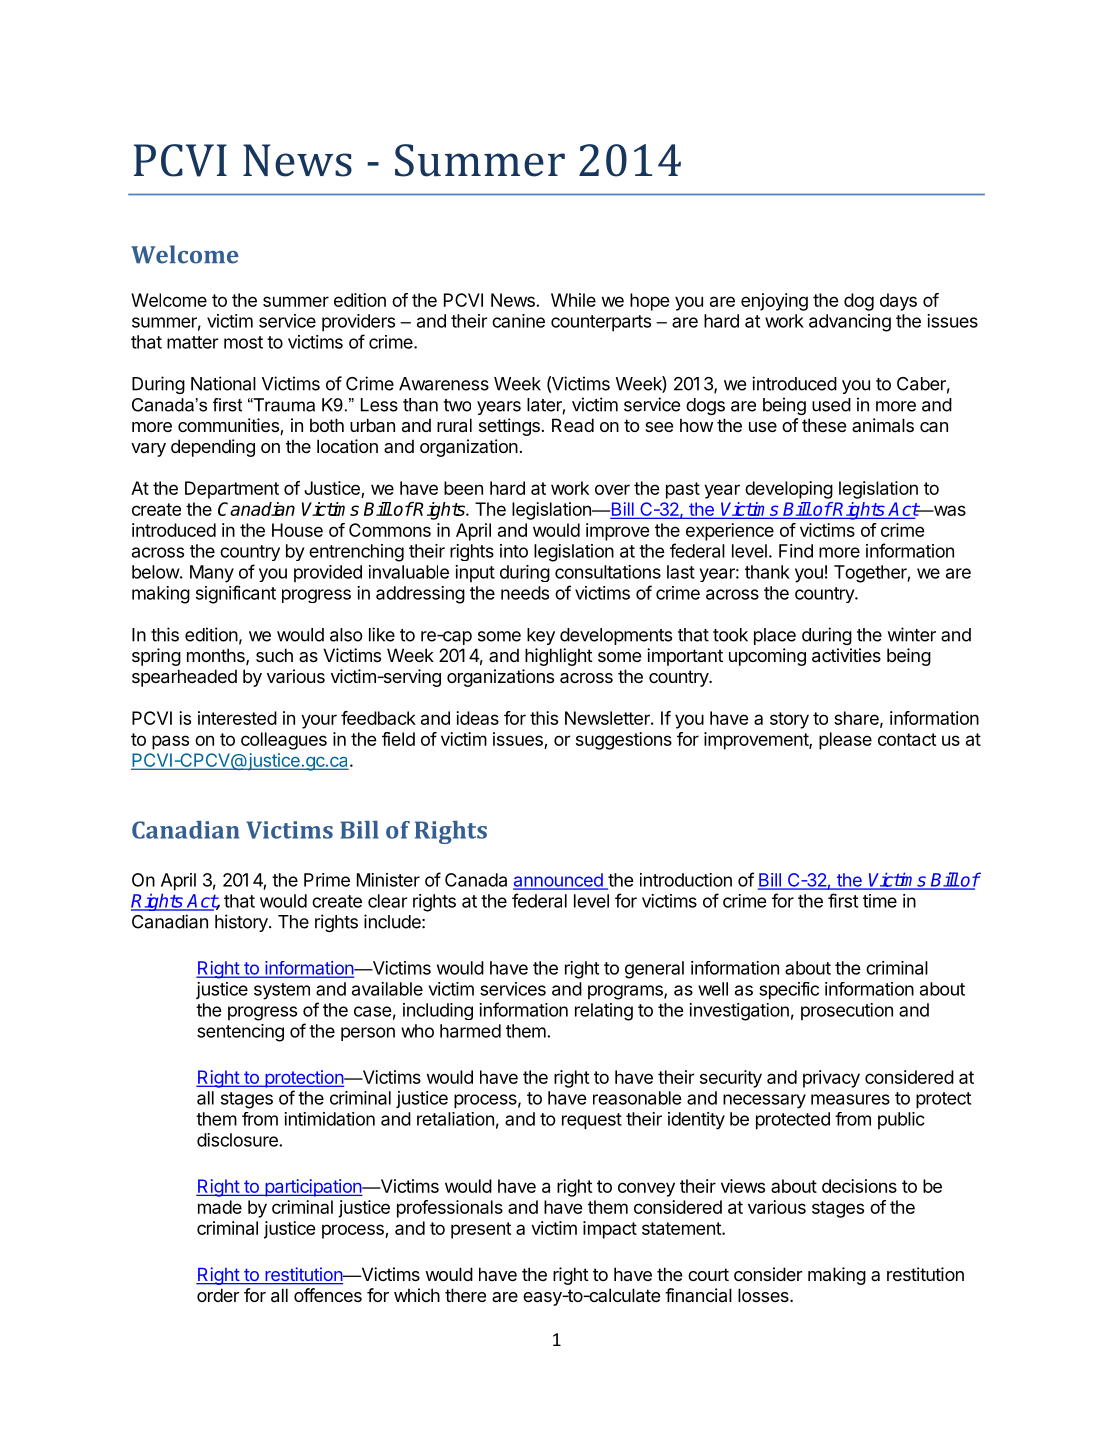 This document has width=1113, height=1440. What do you see at coordinates (518, 321) in the document?
I see `canine` at bounding box center [518, 321].
